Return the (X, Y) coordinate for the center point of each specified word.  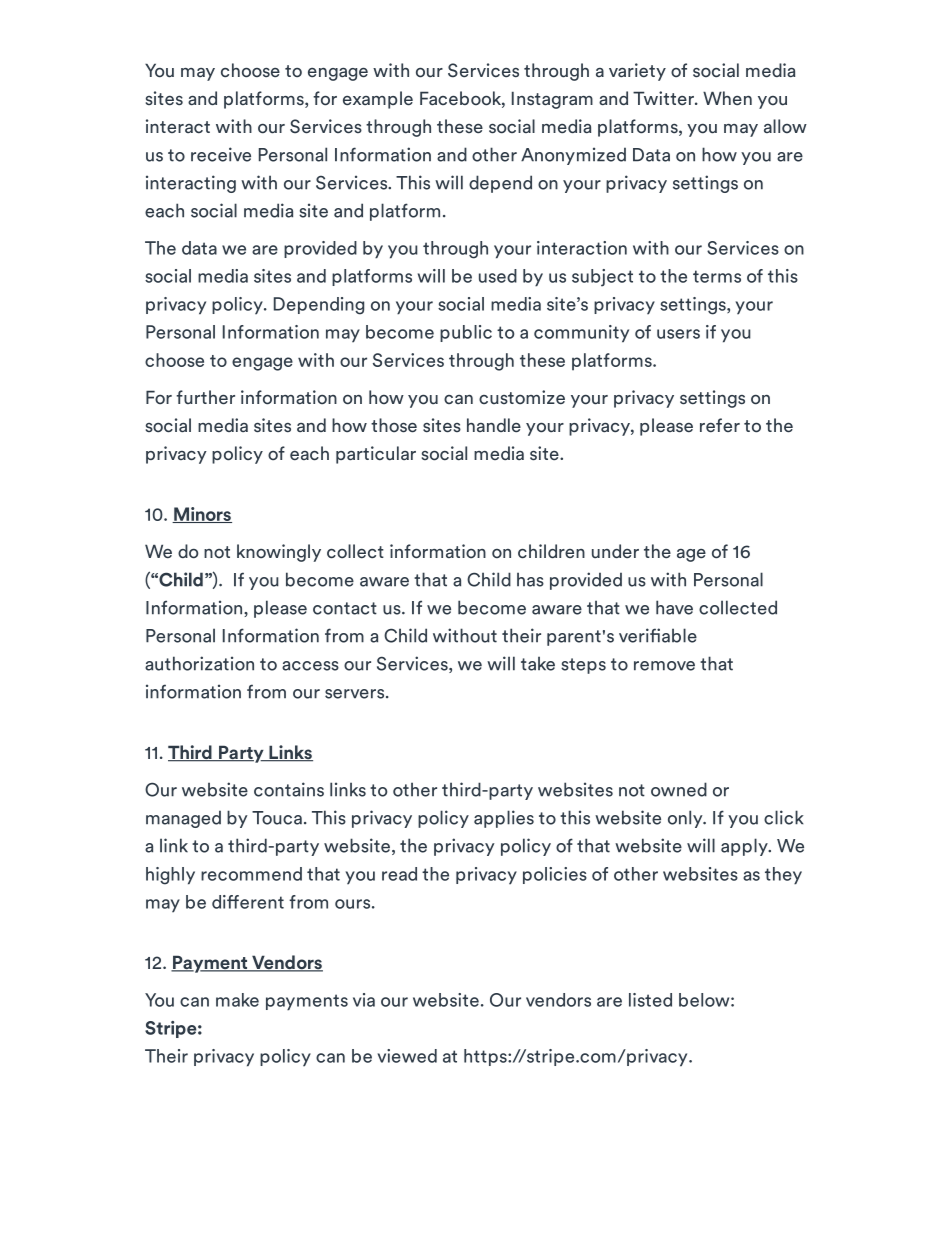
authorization (199, 663)
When (727, 98)
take (538, 663)
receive (221, 154)
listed (650, 1000)
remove (664, 666)
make (237, 1000)
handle (494, 425)
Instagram (552, 100)
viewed (407, 1056)
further (205, 397)
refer (720, 425)
